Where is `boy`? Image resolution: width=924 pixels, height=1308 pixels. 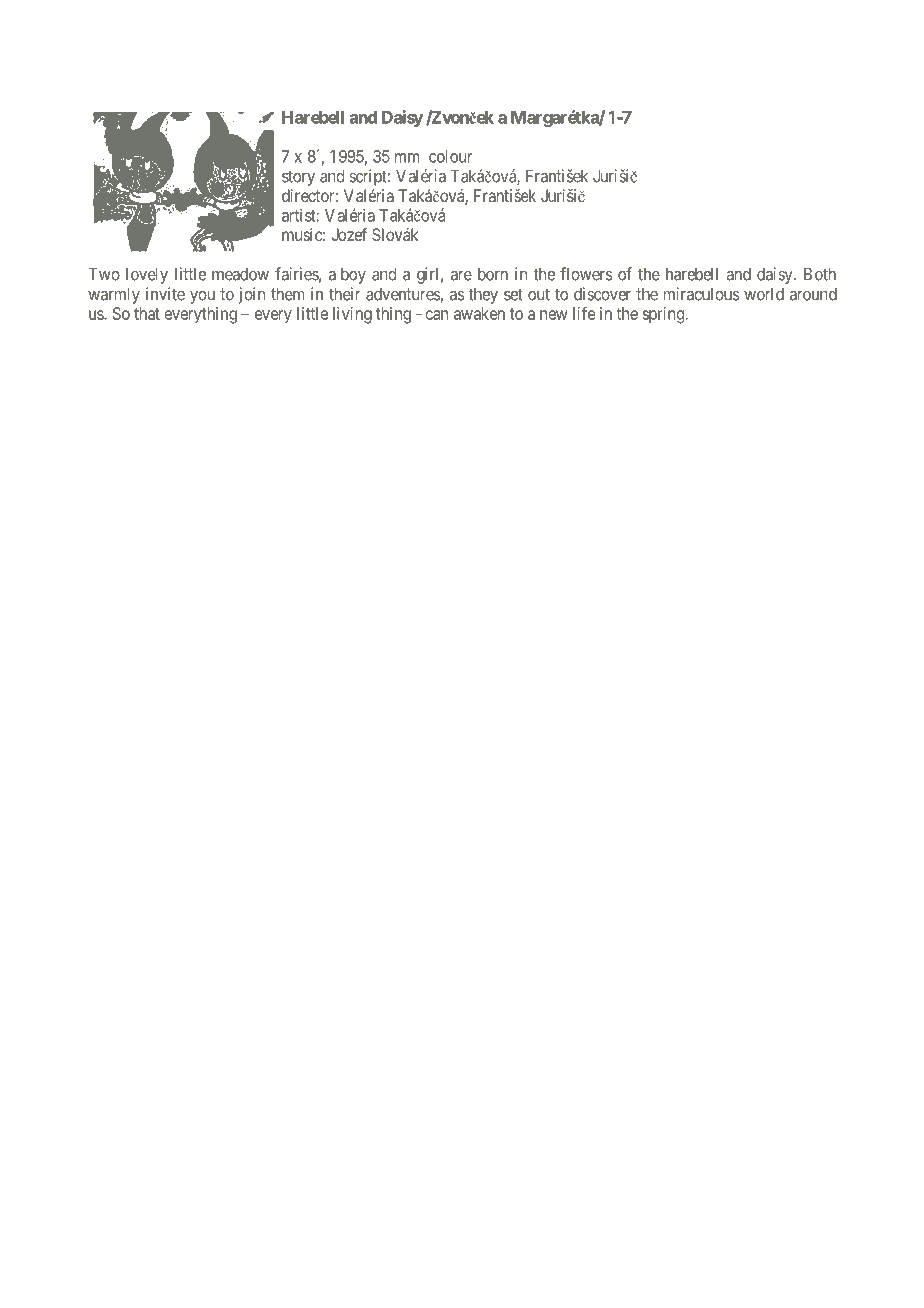 boy is located at coordinates (353, 276).
